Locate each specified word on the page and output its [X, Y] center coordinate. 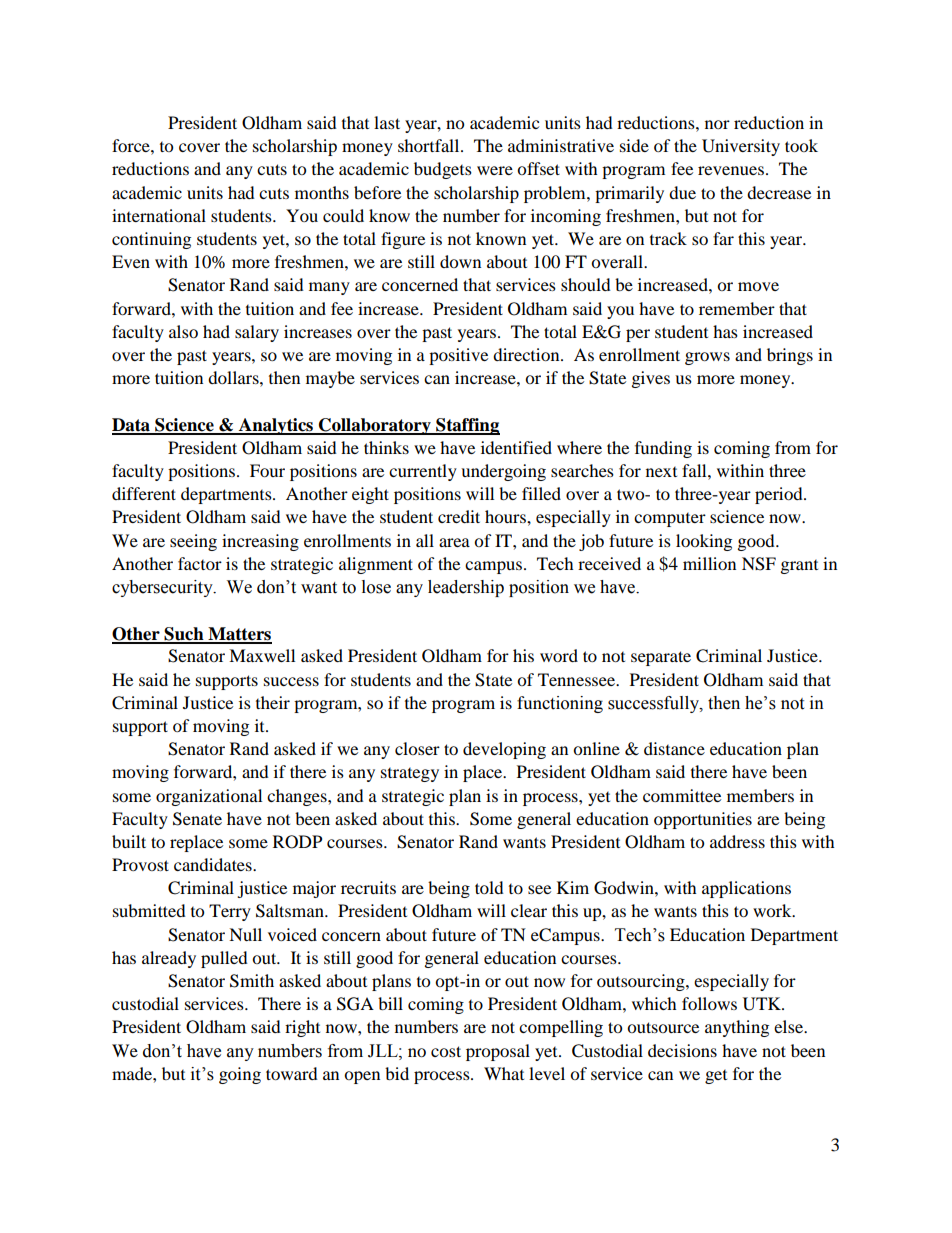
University [741, 147]
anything [737, 1028]
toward [292, 1073]
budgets [443, 170]
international [159, 215]
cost [446, 1051]
